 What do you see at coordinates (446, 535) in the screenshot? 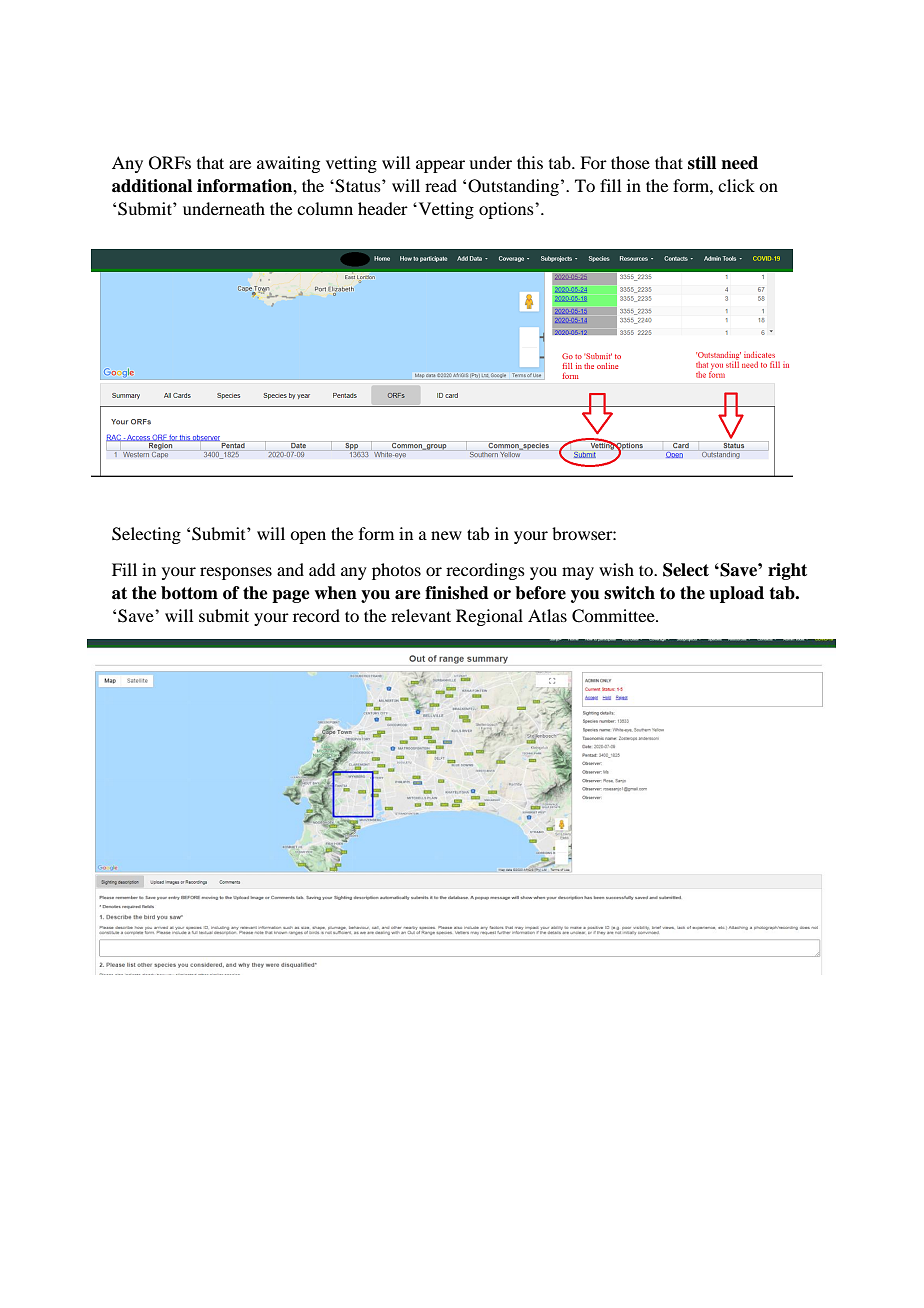
I see `new` at bounding box center [446, 535].
